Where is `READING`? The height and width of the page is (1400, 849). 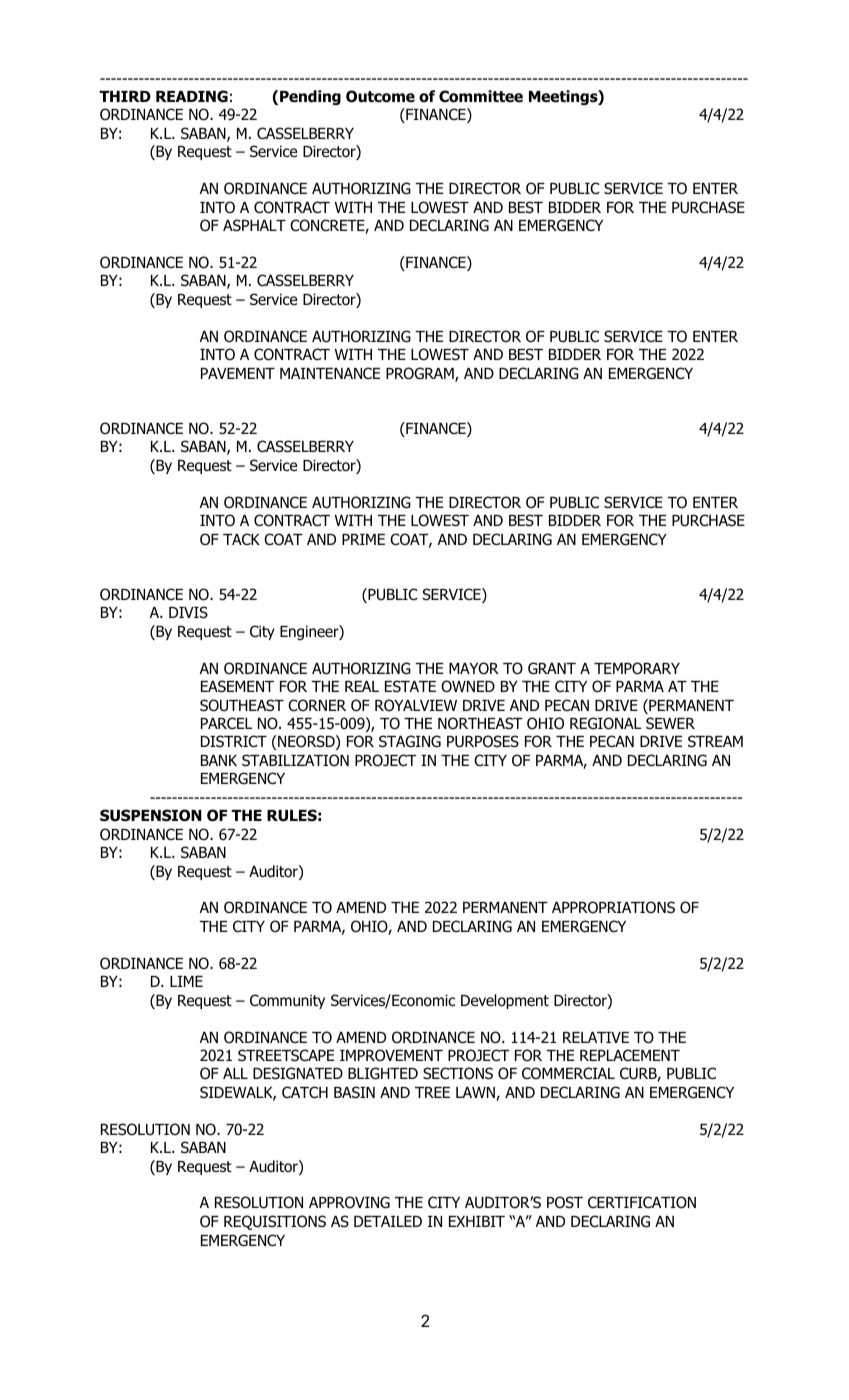
READING is located at coordinates (192, 96).
